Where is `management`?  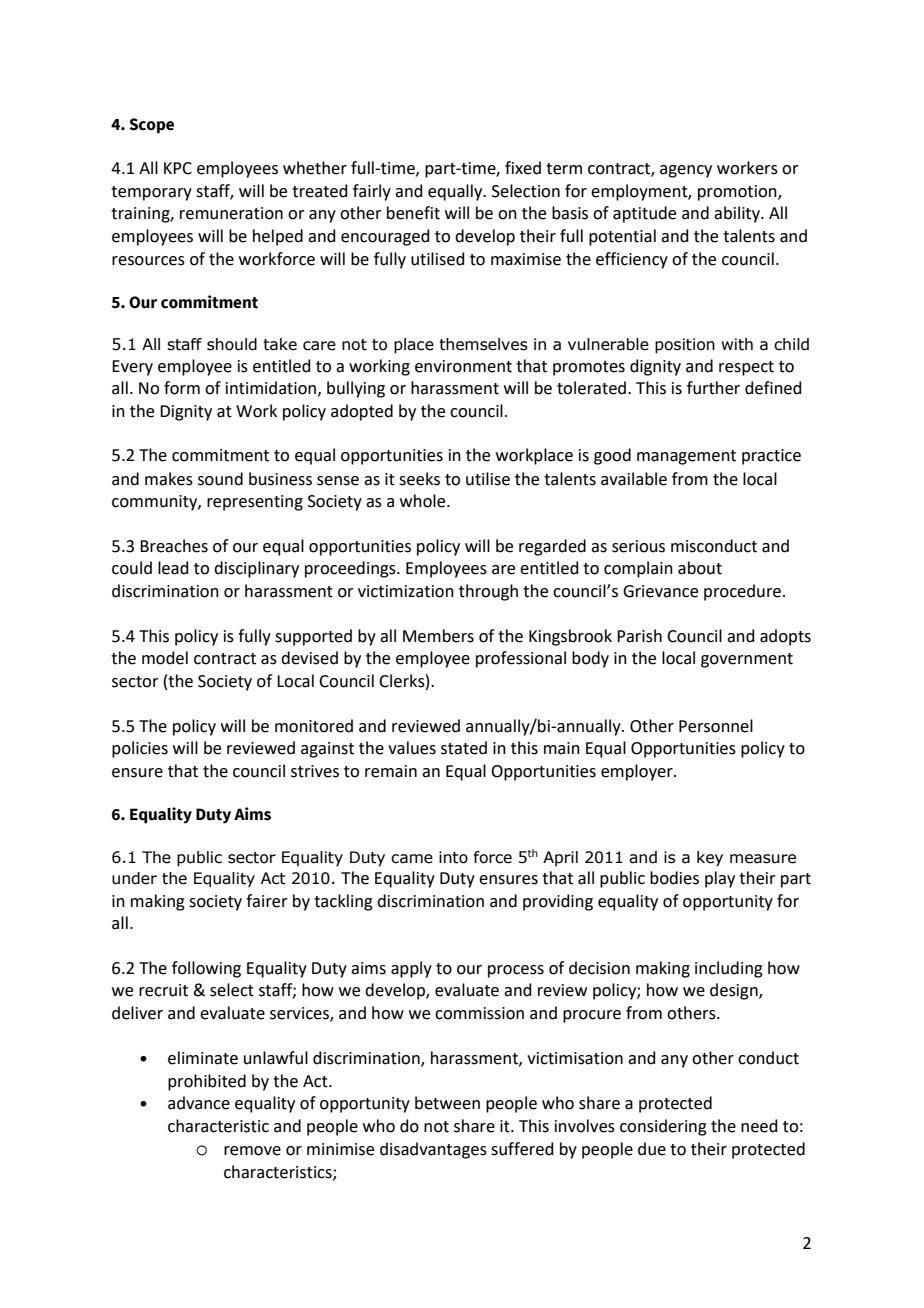 management is located at coordinates (686, 457).
